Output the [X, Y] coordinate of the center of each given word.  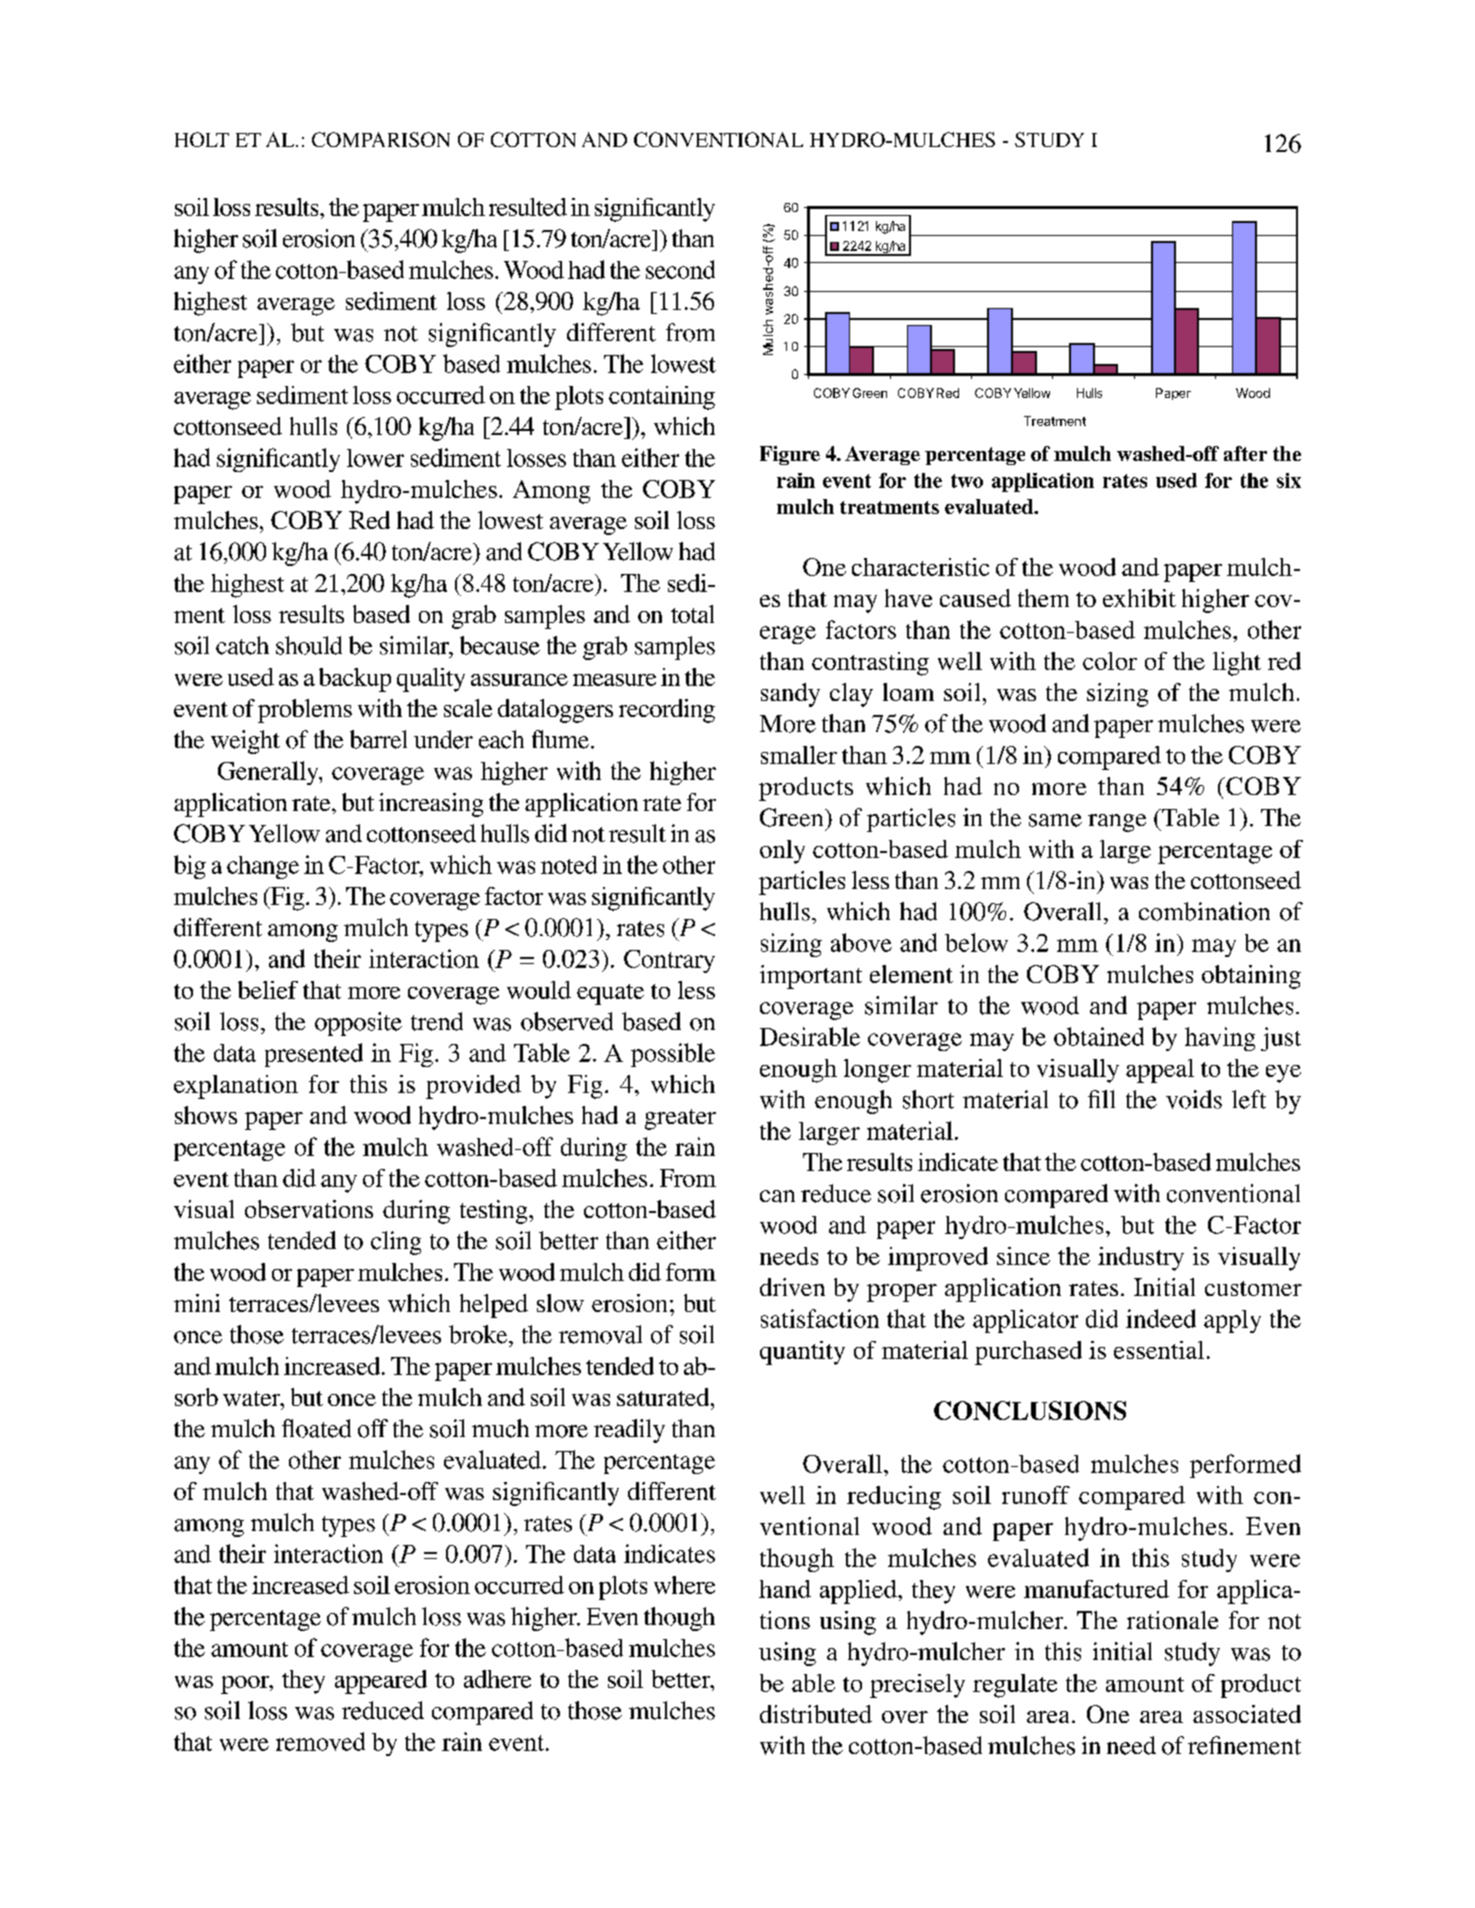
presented [314, 1055]
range [1117, 823]
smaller [799, 755]
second [680, 269]
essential [1159, 1350]
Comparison [381, 139]
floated [316, 1428]
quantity [802, 1353]
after [1245, 453]
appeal [1160, 1071]
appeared [381, 1682]
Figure [790, 455]
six [1289, 480]
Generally [269, 773]
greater [680, 1119]
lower [375, 458]
